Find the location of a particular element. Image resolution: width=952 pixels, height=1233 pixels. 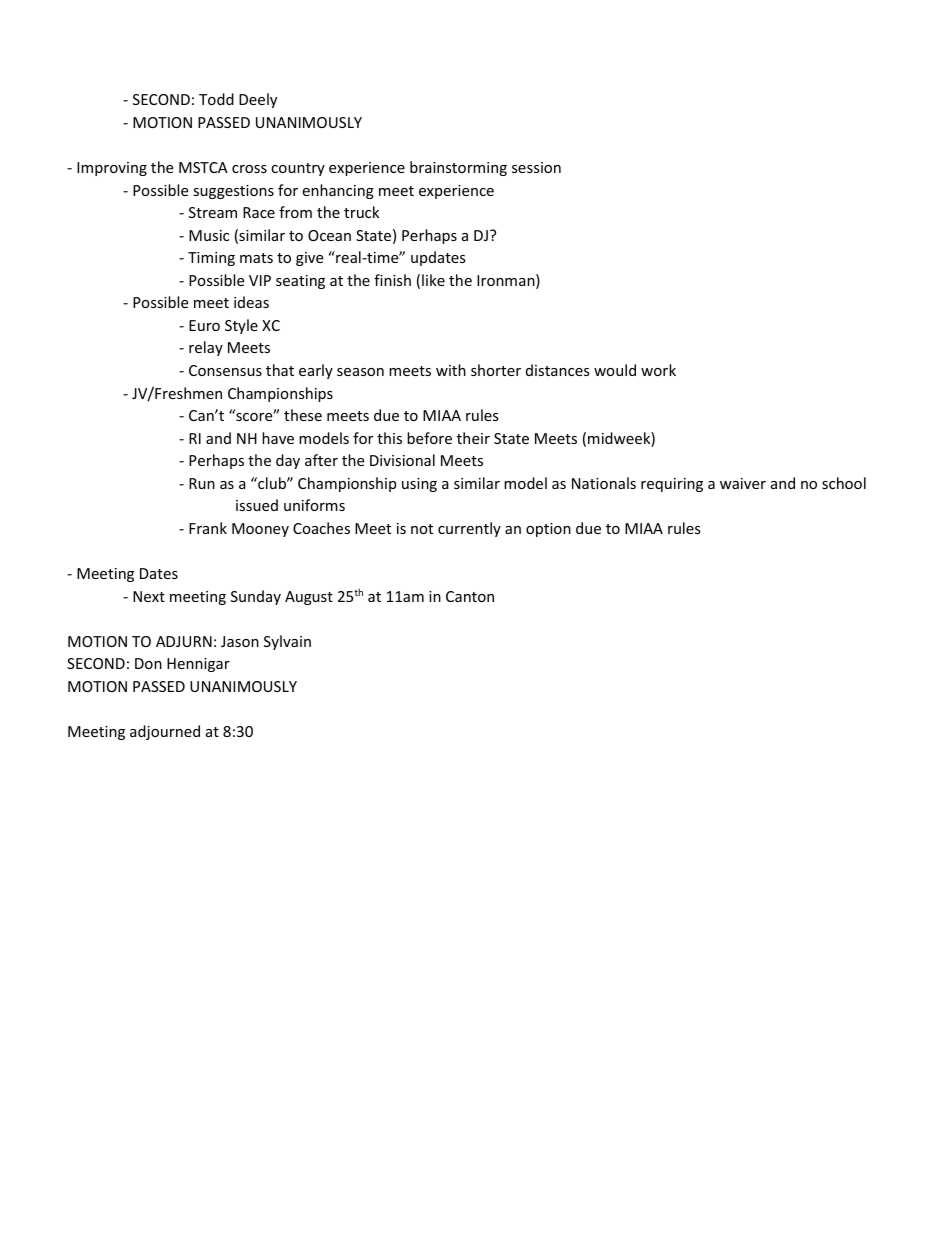

Todd is located at coordinates (216, 99).
